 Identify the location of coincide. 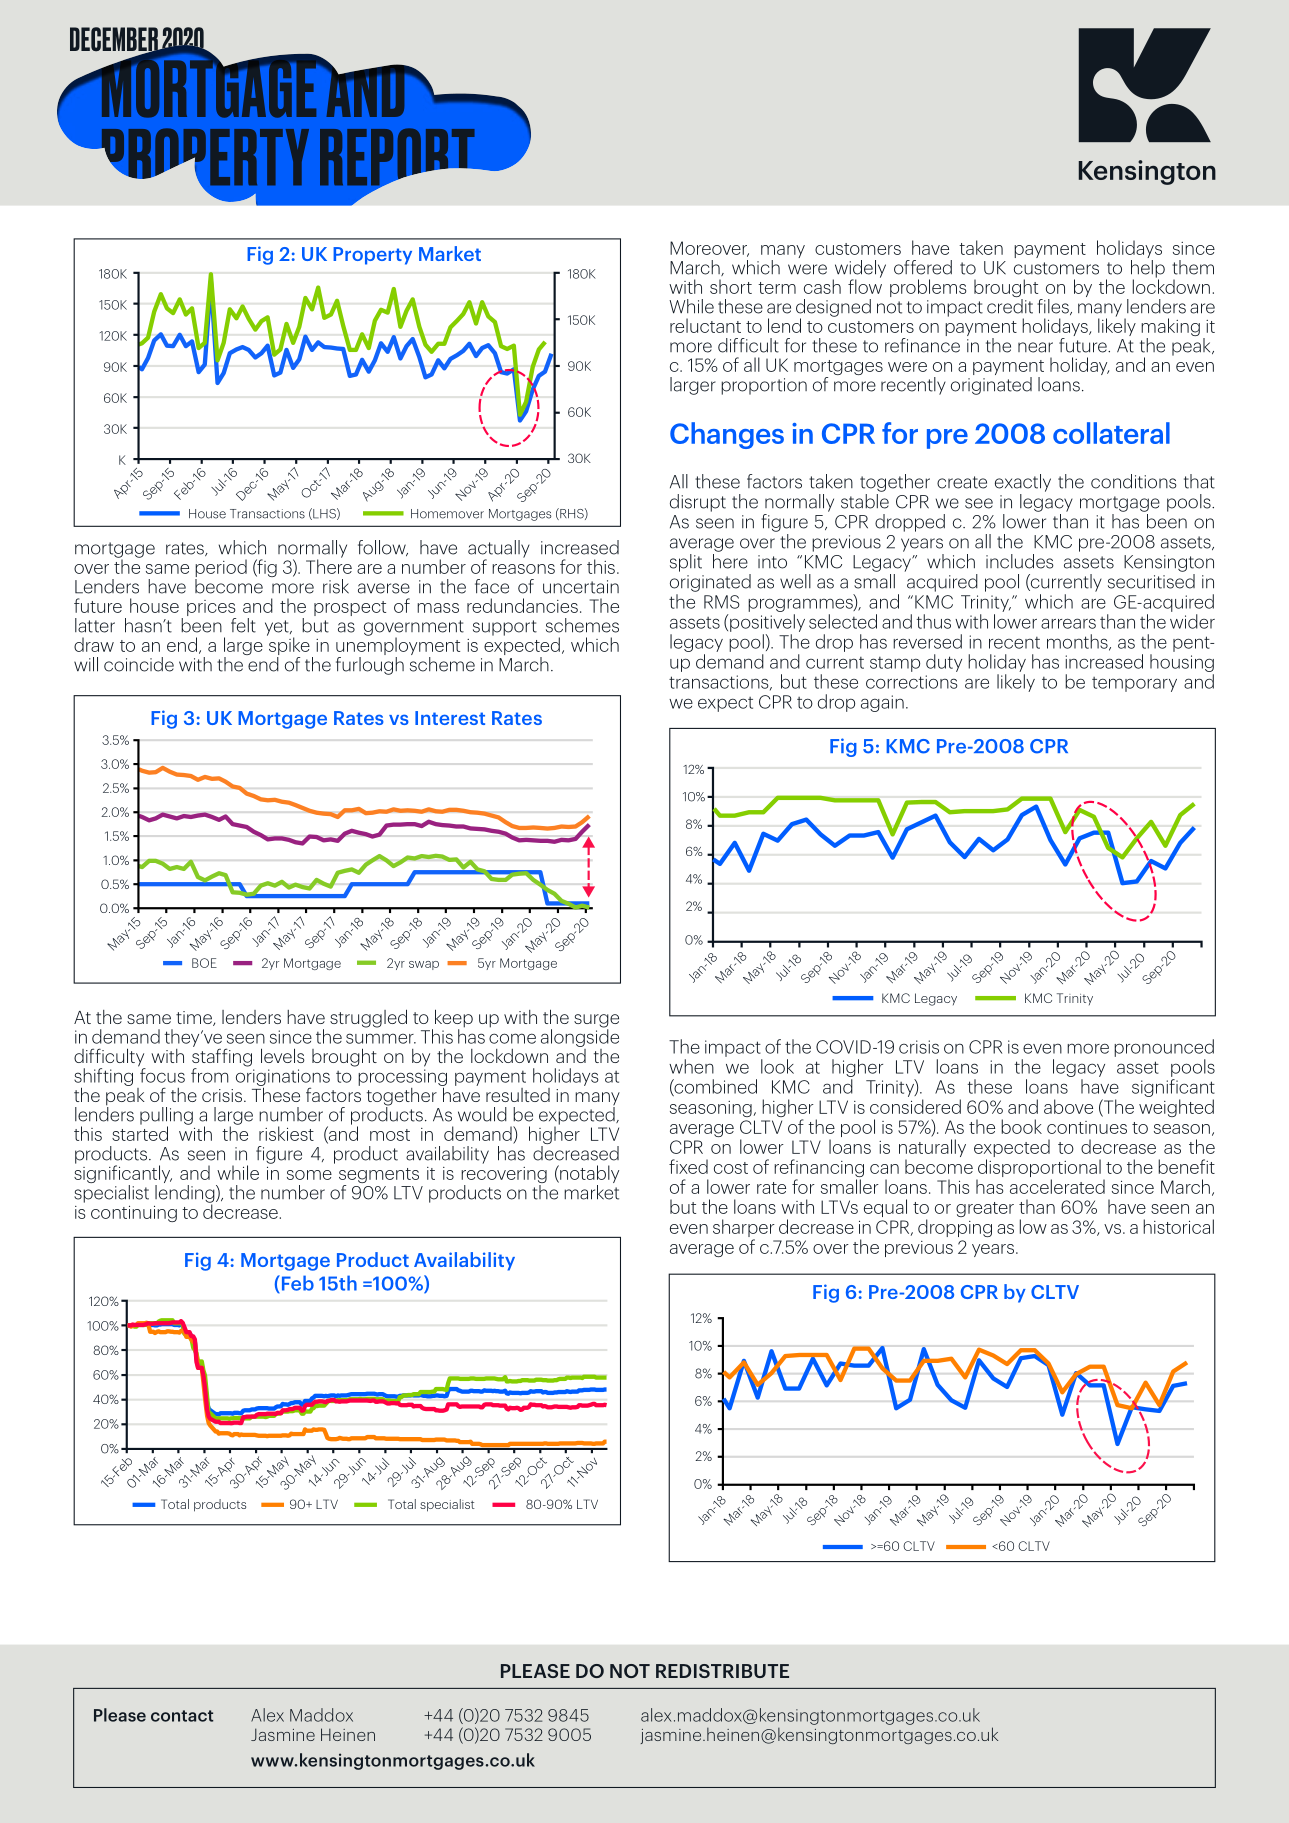
(139, 664).
